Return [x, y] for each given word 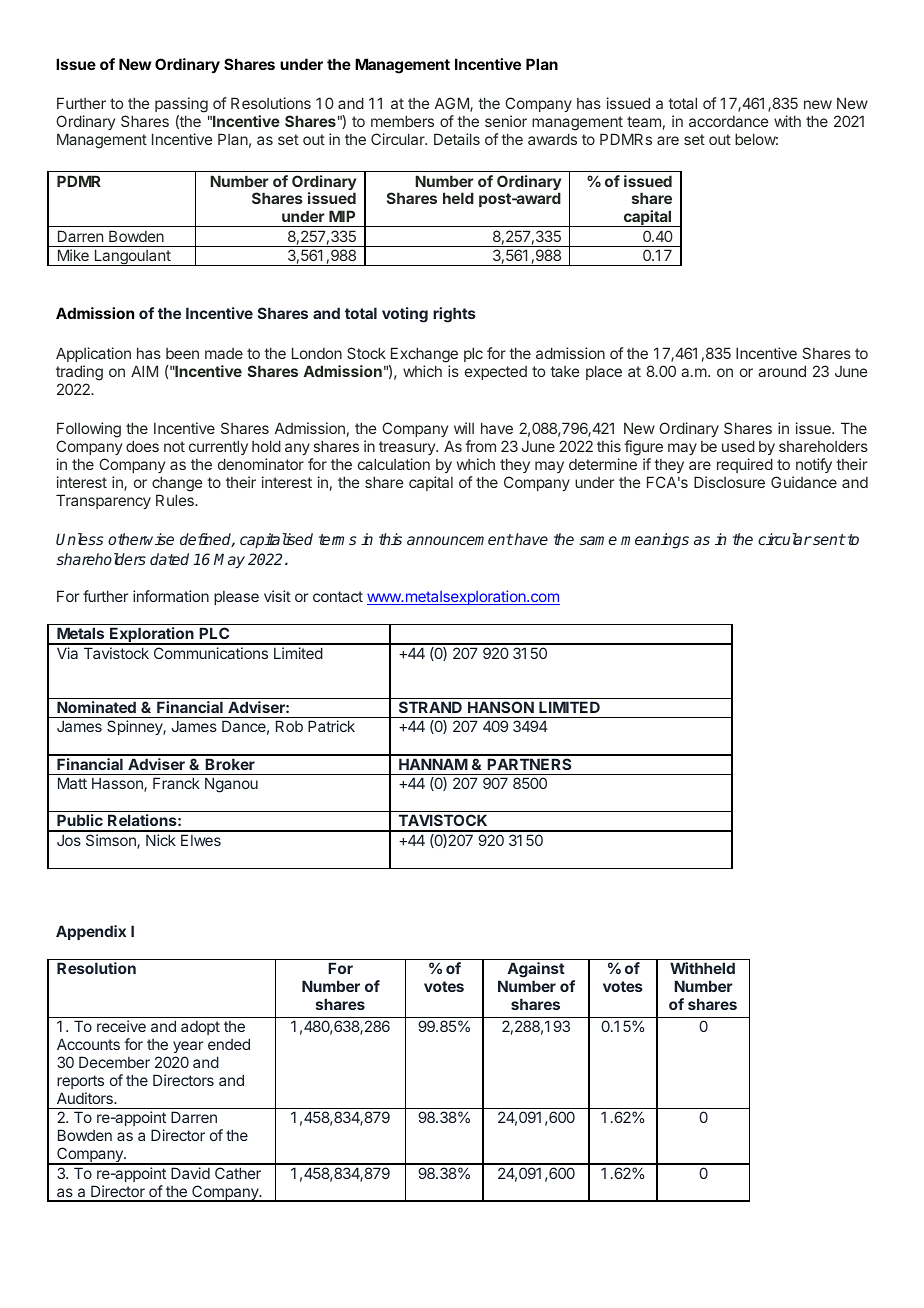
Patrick [331, 726]
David [190, 1173]
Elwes [201, 840]
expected [496, 373]
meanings [655, 541]
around [782, 371]
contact [338, 596]
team [644, 121]
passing [182, 106]
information [171, 596]
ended [229, 1044]
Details [457, 139]
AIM [144, 371]
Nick [161, 840]
